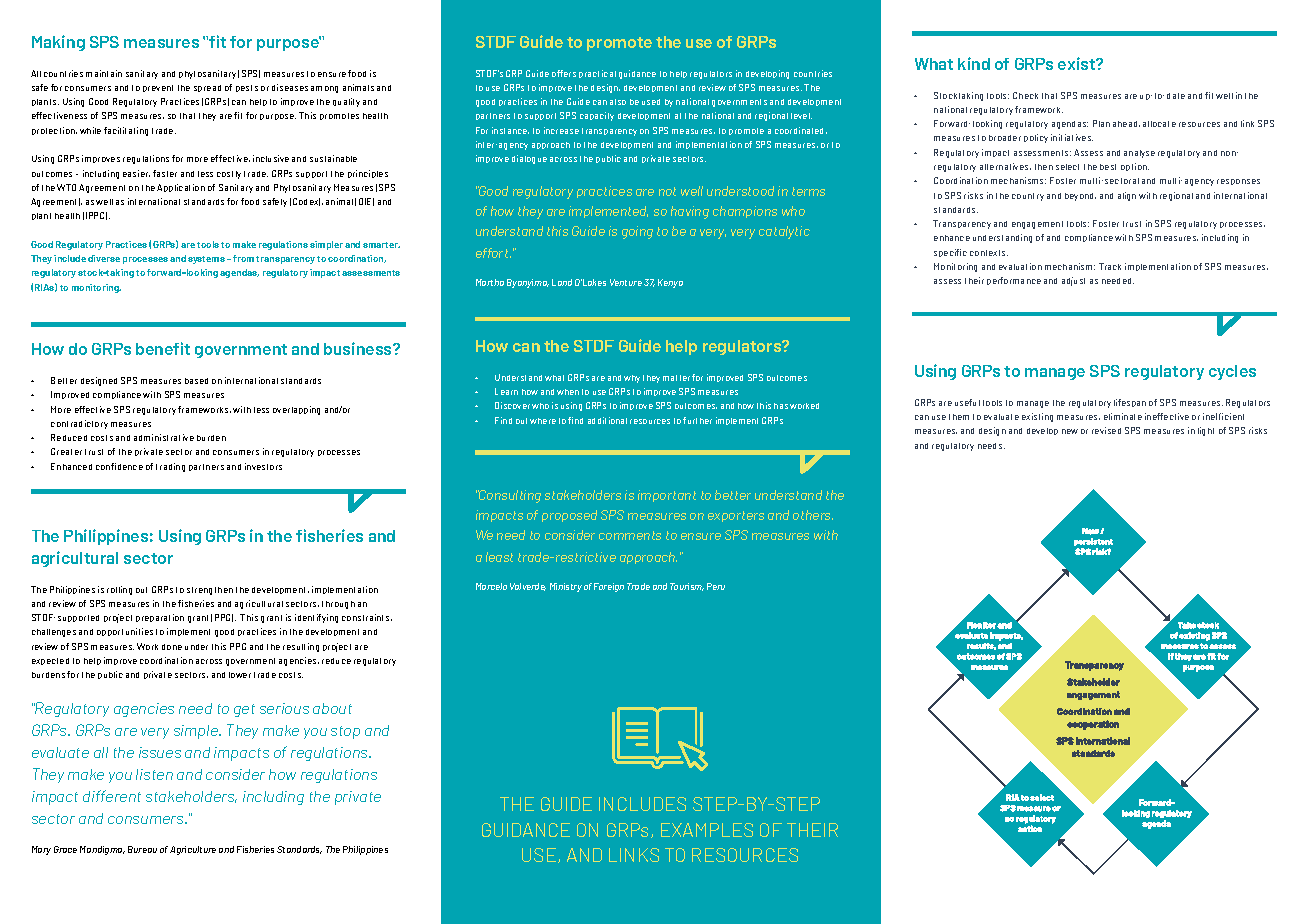 The image size is (1308, 924). Describe the element at coordinates (193, 850) in the screenshot. I see `Agriculture` at that location.
